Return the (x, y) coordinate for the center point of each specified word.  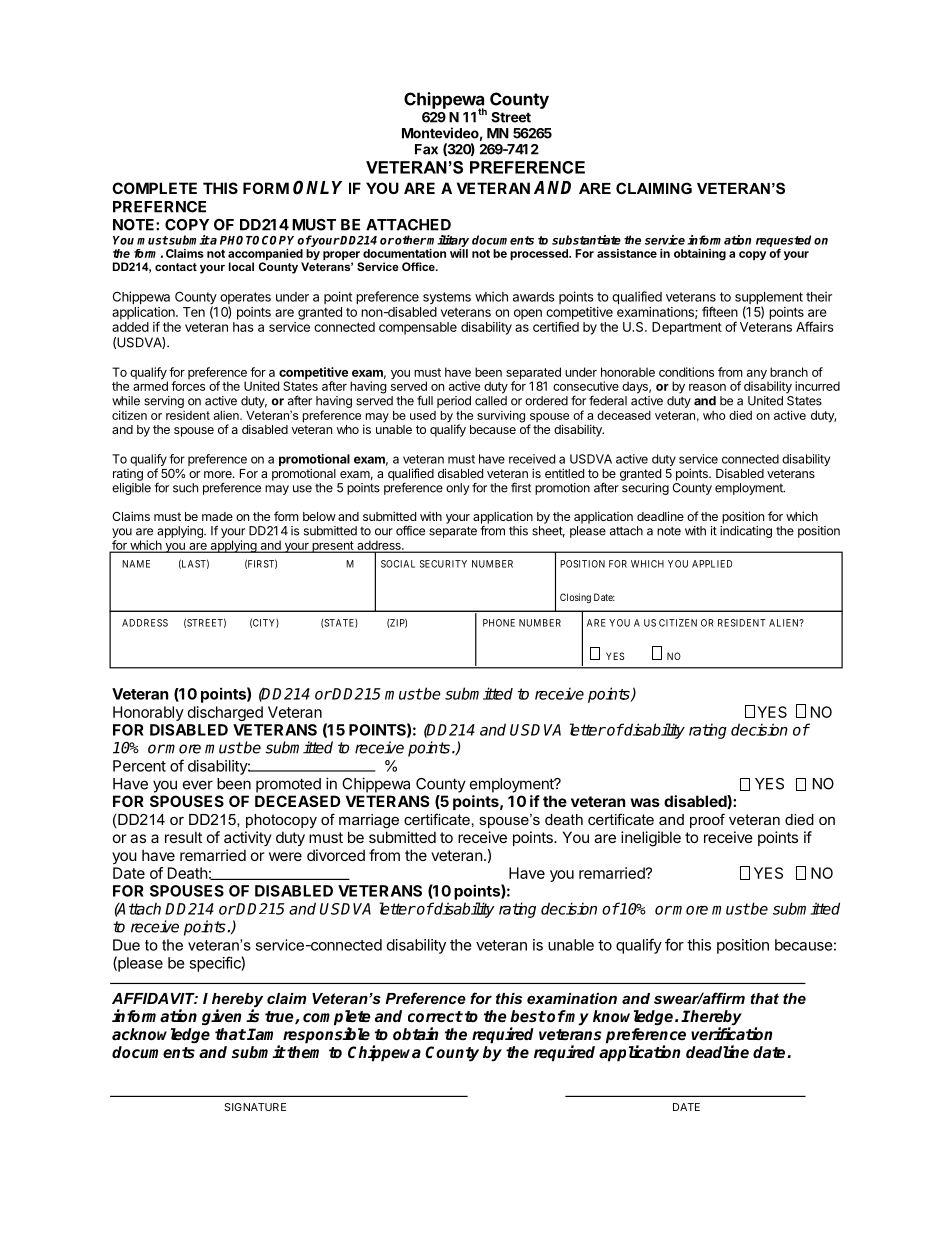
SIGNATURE (255, 1107)
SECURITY (443, 564)
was (645, 802)
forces (188, 386)
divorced (336, 855)
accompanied (265, 256)
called (491, 401)
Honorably (148, 713)
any (758, 376)
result (183, 837)
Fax (426, 149)
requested (783, 241)
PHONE (499, 623)
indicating (746, 532)
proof (707, 820)
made (217, 516)
